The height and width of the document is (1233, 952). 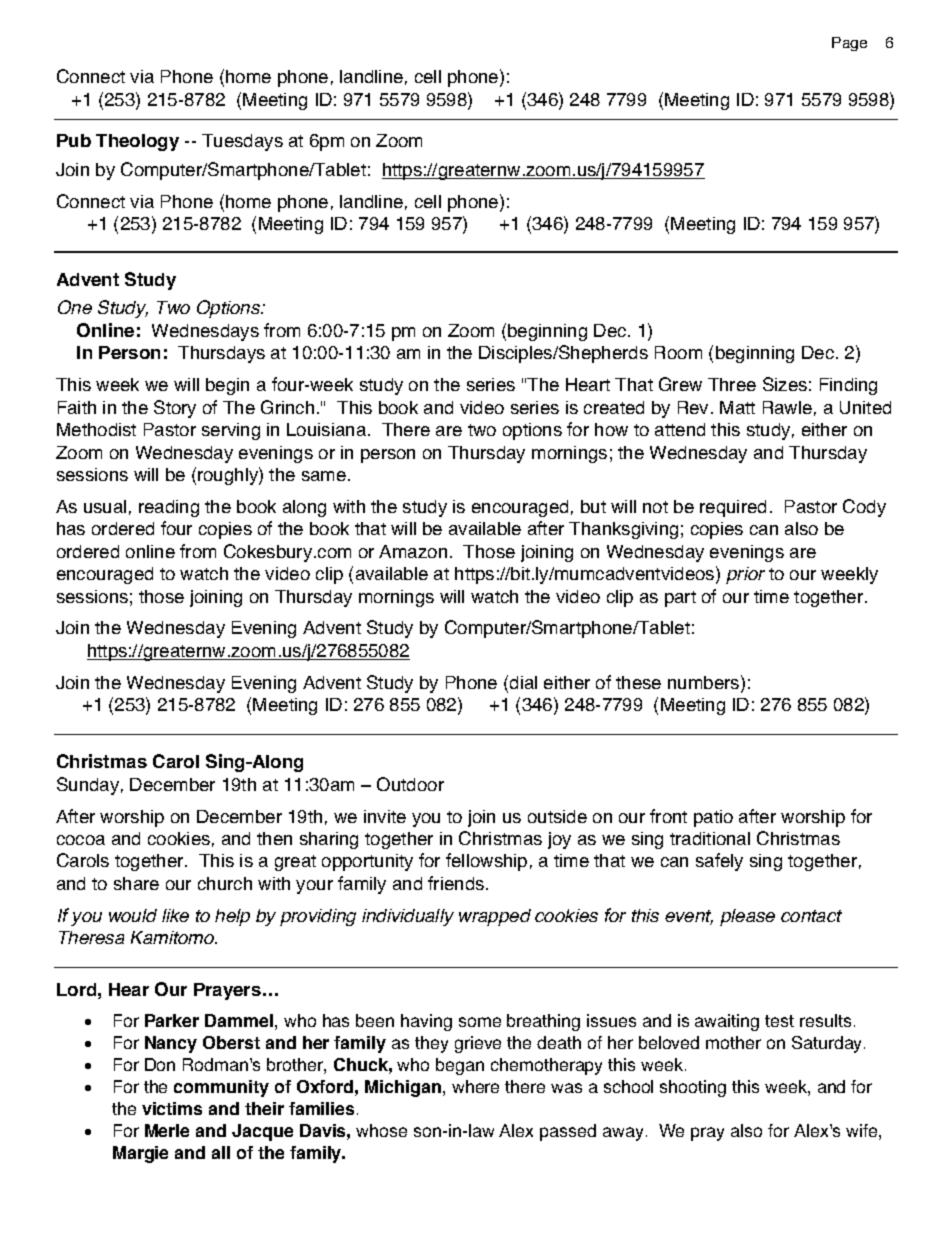 I want to click on fellowship, so click(x=486, y=862).
